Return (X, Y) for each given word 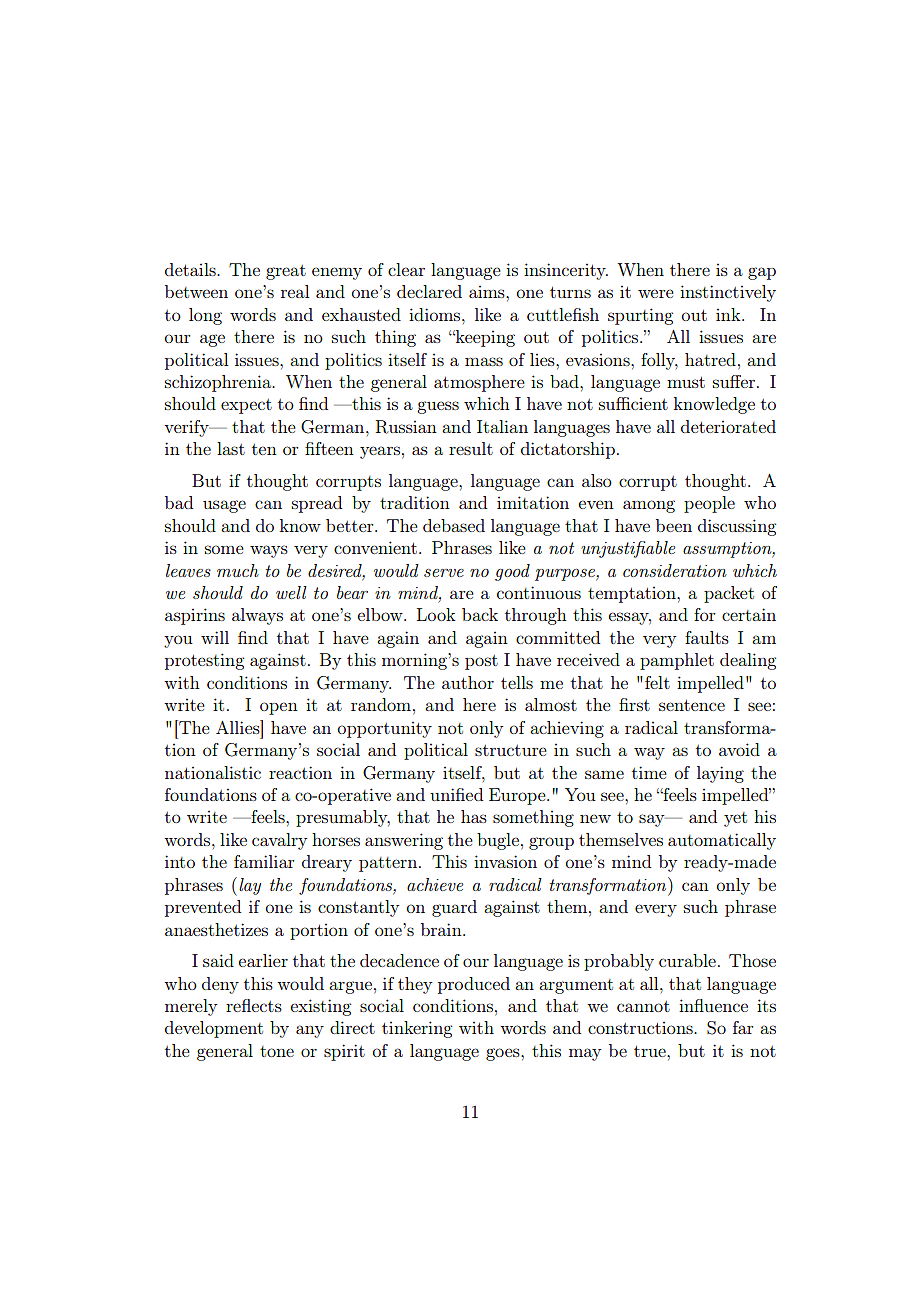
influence (713, 1005)
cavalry (279, 841)
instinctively (728, 293)
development (214, 1029)
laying (720, 774)
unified (456, 794)
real (295, 291)
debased (454, 525)
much (238, 570)
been (674, 525)
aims (488, 292)
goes (504, 1054)
